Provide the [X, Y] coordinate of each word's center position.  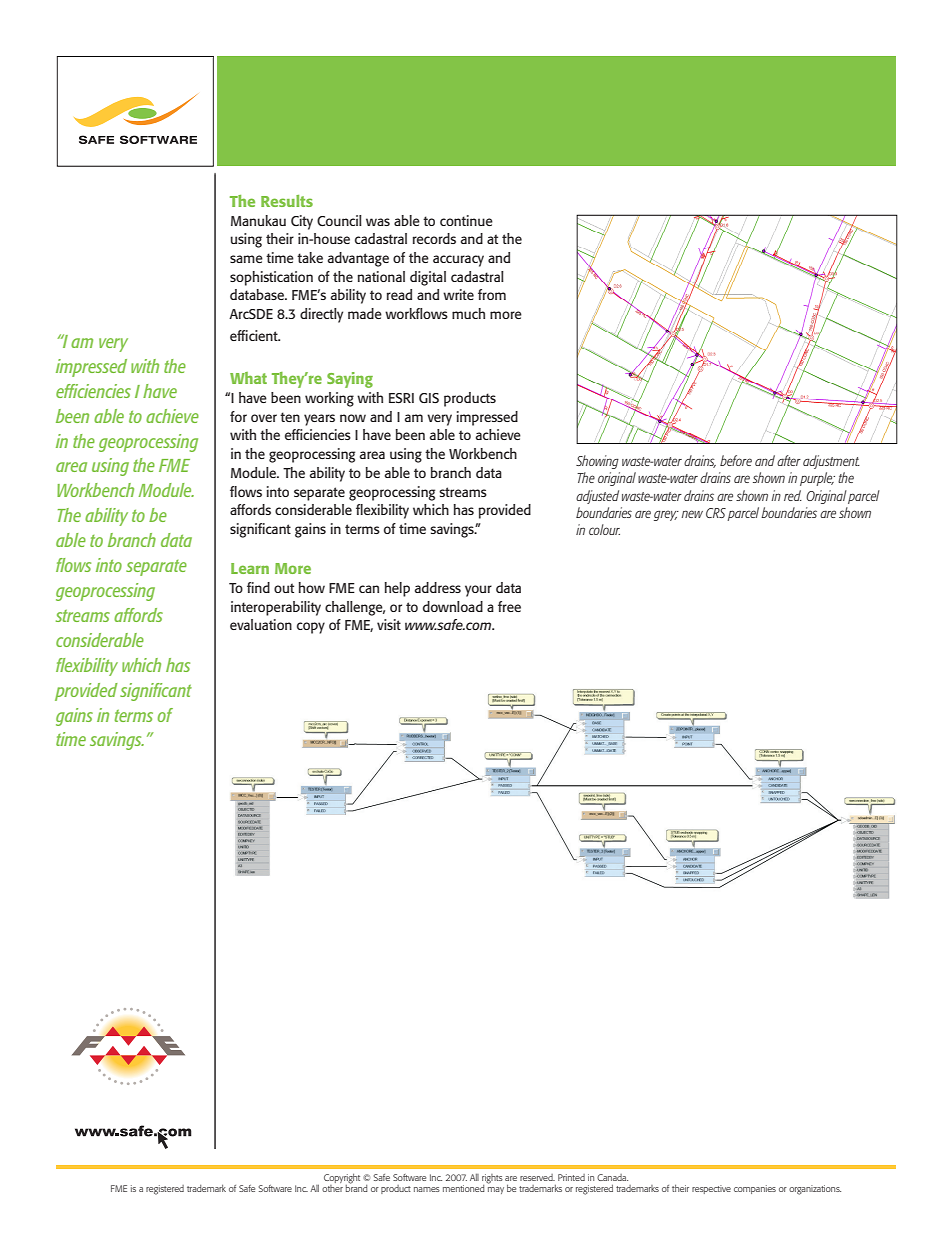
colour [604, 529]
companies [755, 1189]
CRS [716, 513]
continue [466, 220]
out [284, 588]
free [509, 606]
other [332, 1187]
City [302, 222]
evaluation [261, 624]
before [736, 460]
